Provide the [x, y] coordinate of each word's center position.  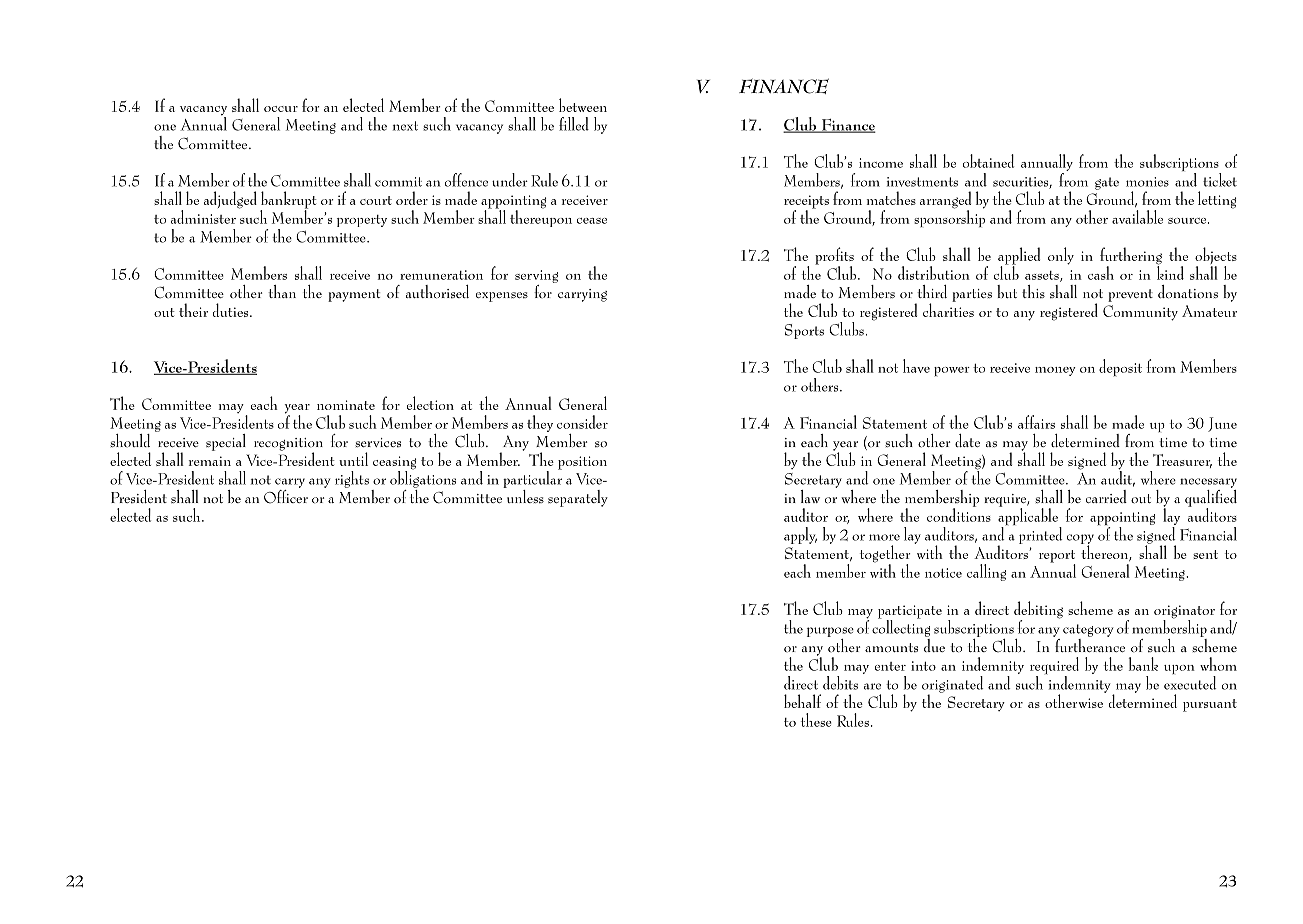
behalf [802, 701]
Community [1140, 313]
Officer [286, 495]
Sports [804, 331]
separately [578, 498]
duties [232, 310]
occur [281, 109]
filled [574, 124]
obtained [988, 161]
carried [1106, 496]
